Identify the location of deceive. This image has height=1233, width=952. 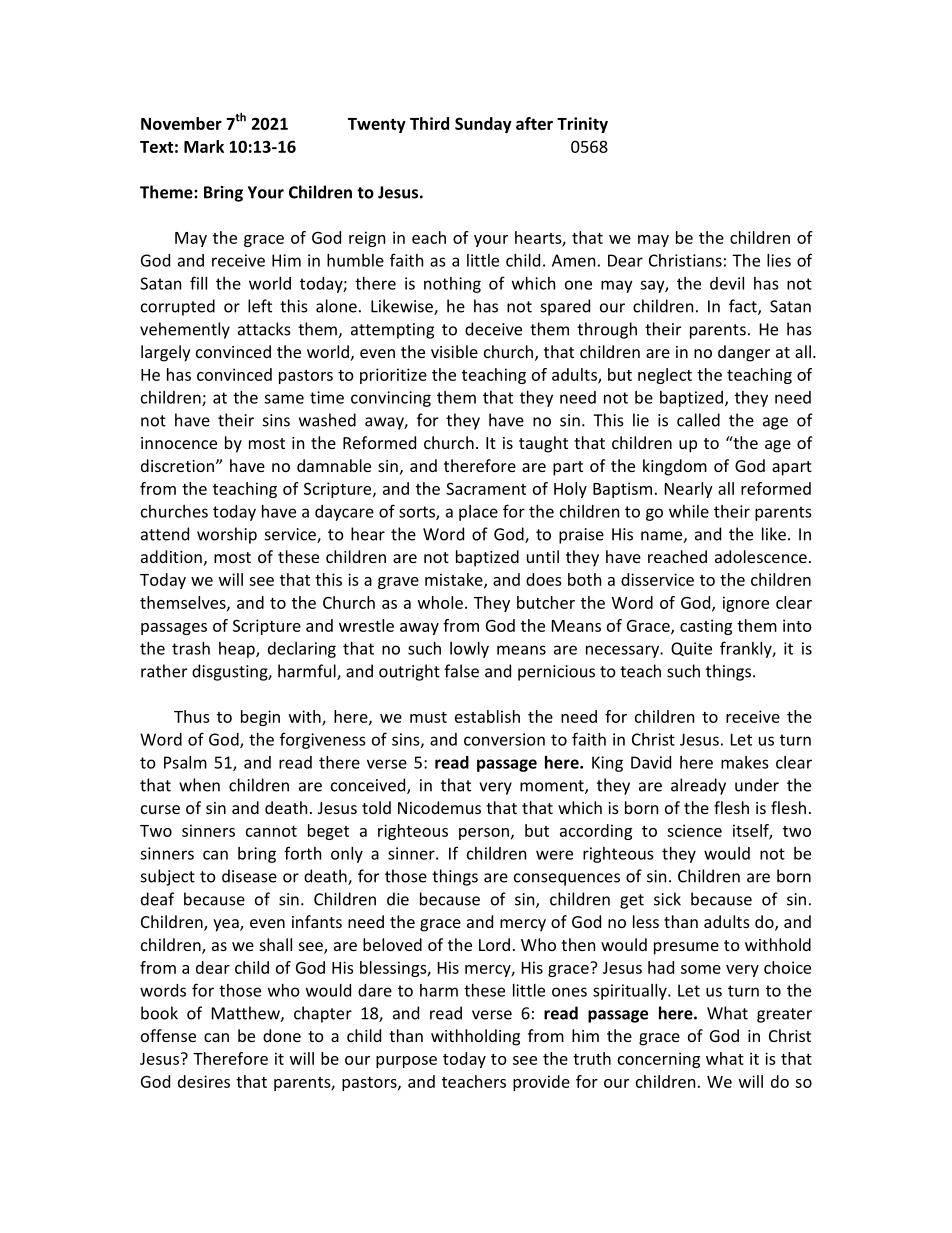
(493, 329).
